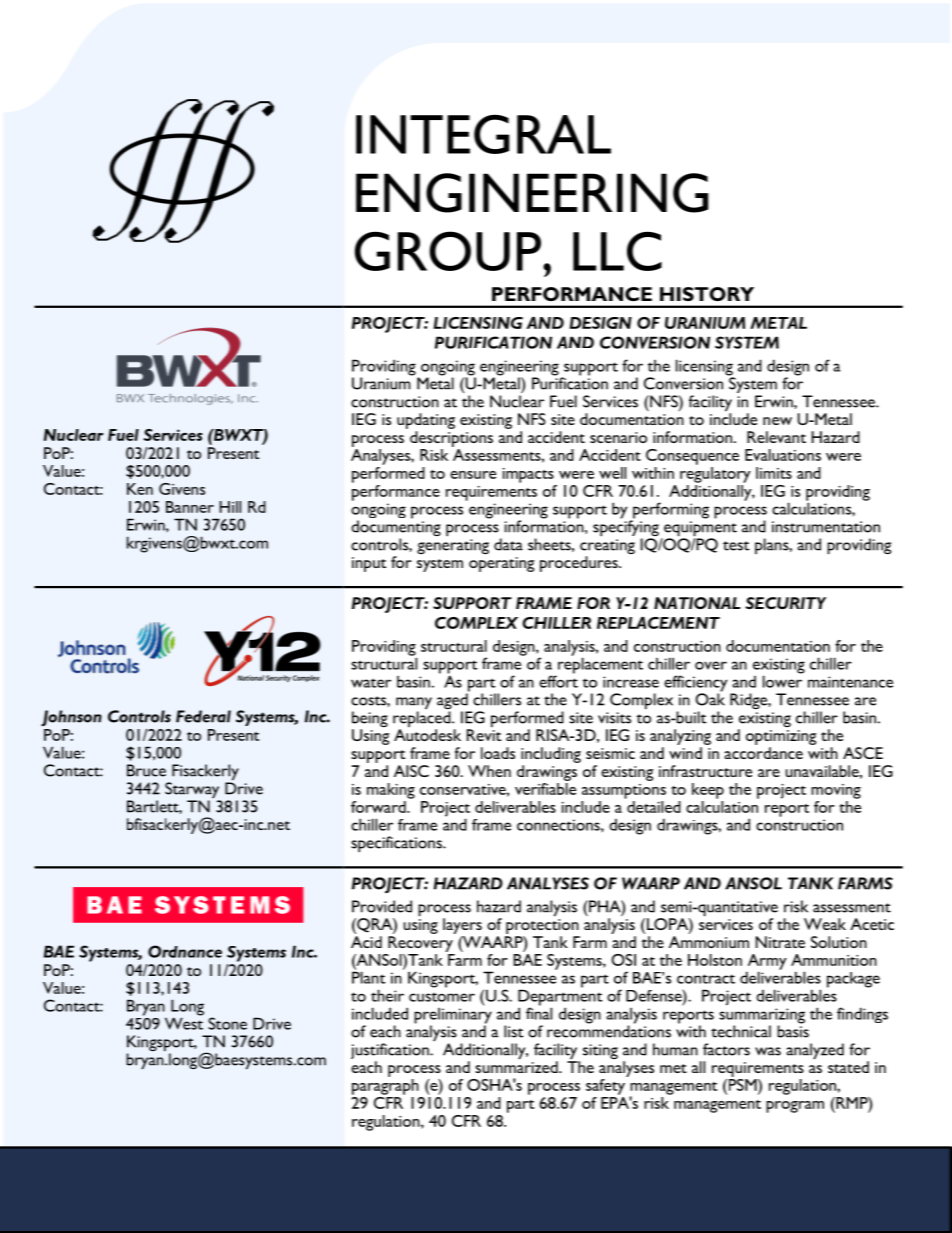 This image has width=952, height=1233. What do you see at coordinates (184, 1022) in the image?
I see `West` at bounding box center [184, 1022].
